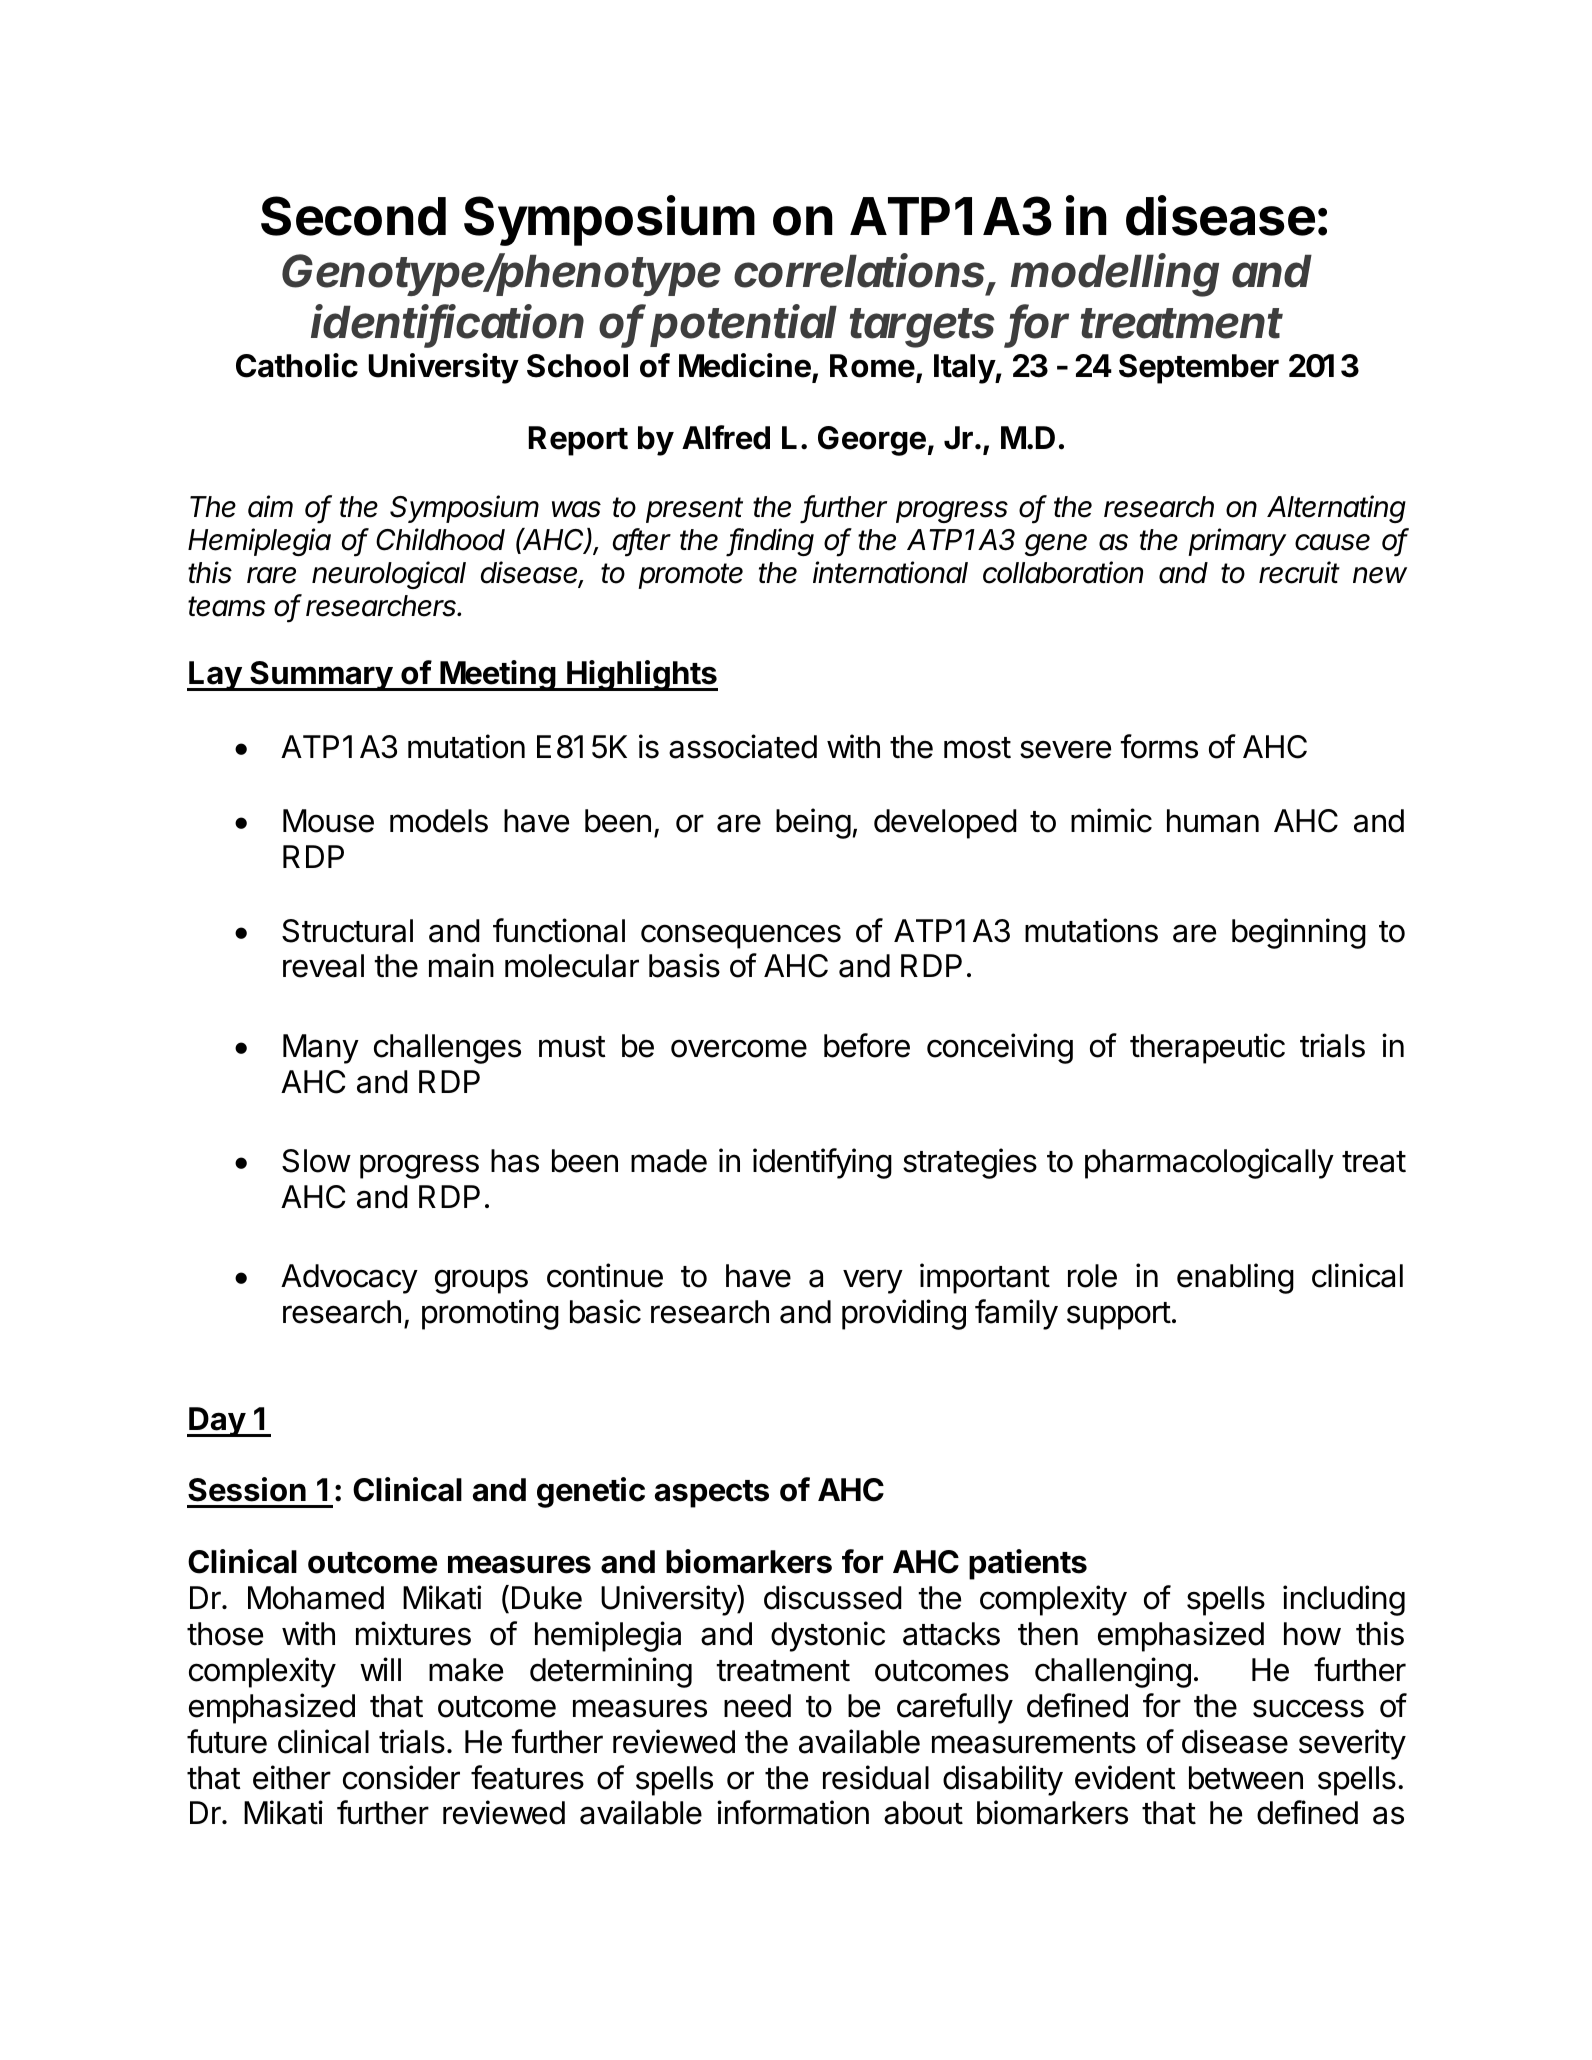 This page has width=1592, height=2060. Describe the element at coordinates (353, 216) in the page. I see `Second` at that location.
